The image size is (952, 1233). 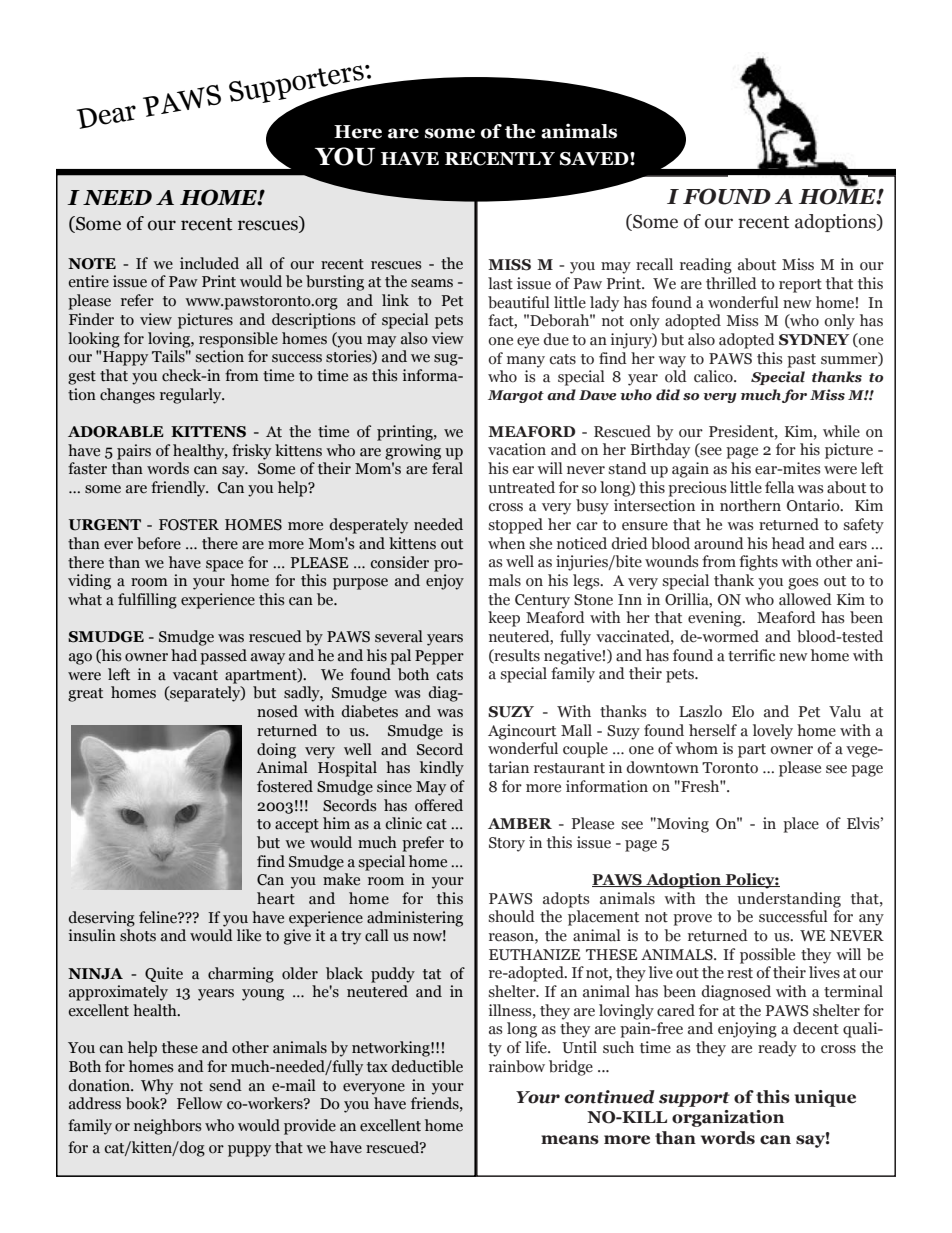 What do you see at coordinates (209, 263) in the image?
I see `included` at bounding box center [209, 263].
